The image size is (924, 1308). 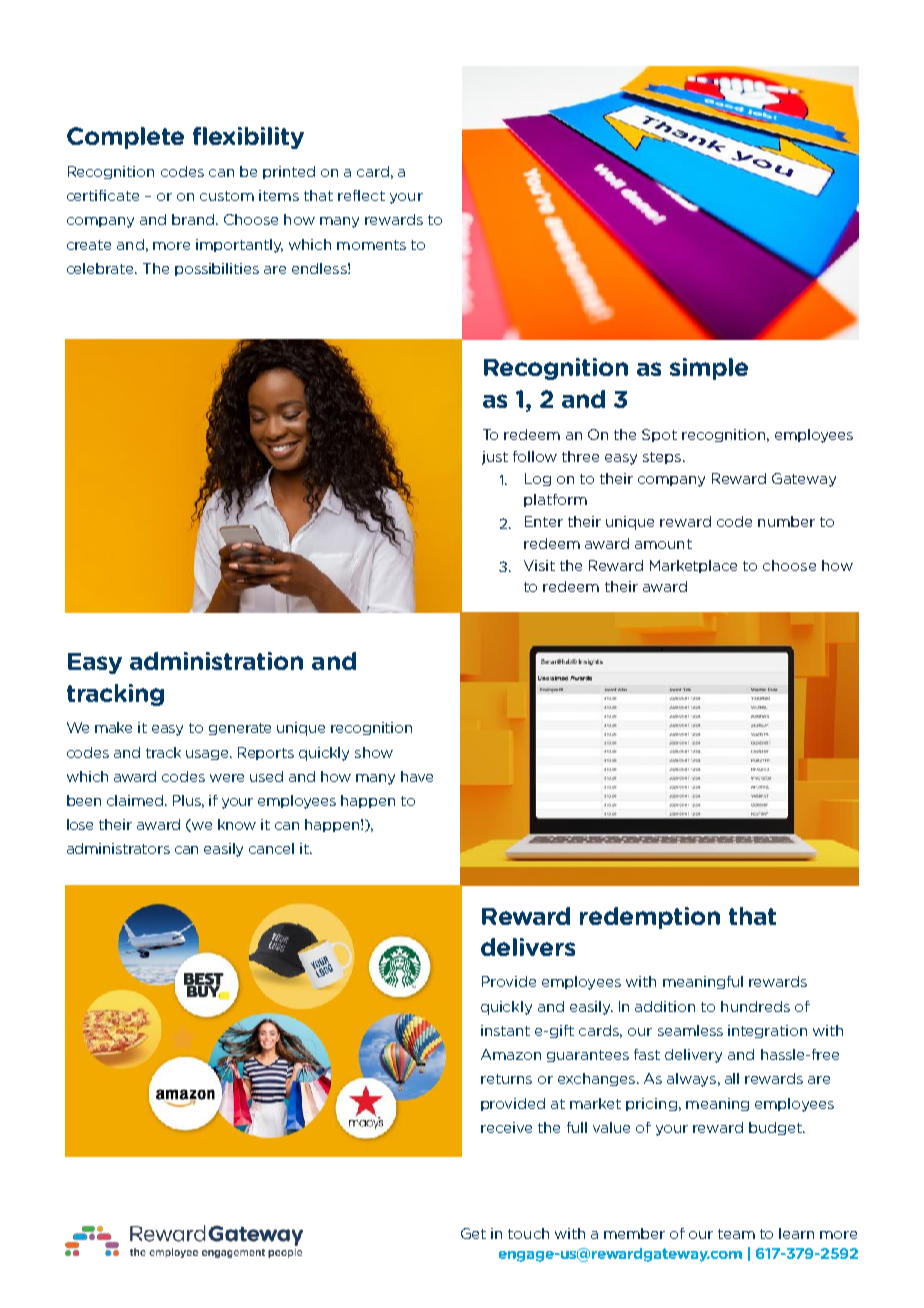 I want to click on administration, so click(x=216, y=661).
